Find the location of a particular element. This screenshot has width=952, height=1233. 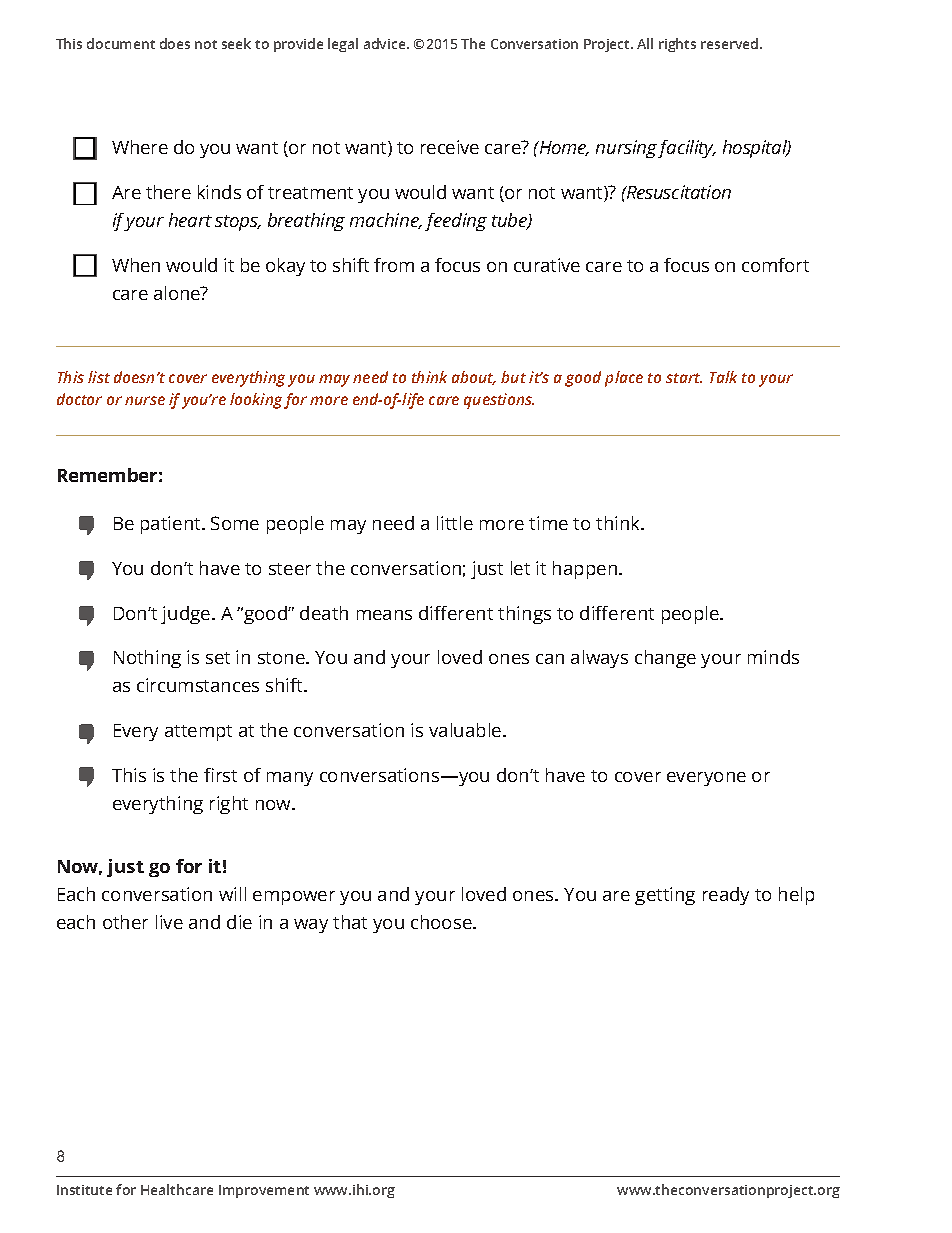

advice is located at coordinates (386, 43).
